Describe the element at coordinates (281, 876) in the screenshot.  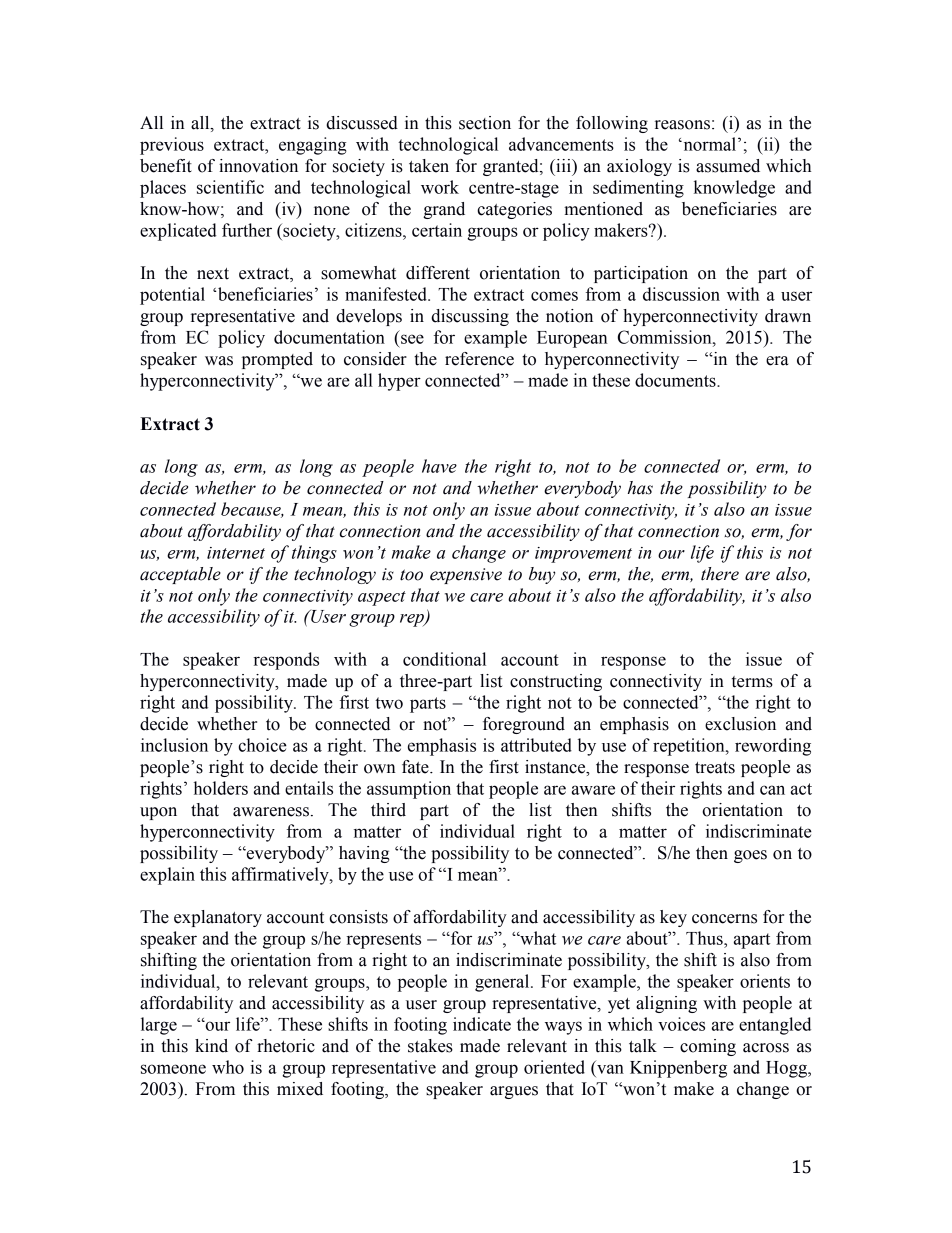
I see `affirmatively` at that location.
